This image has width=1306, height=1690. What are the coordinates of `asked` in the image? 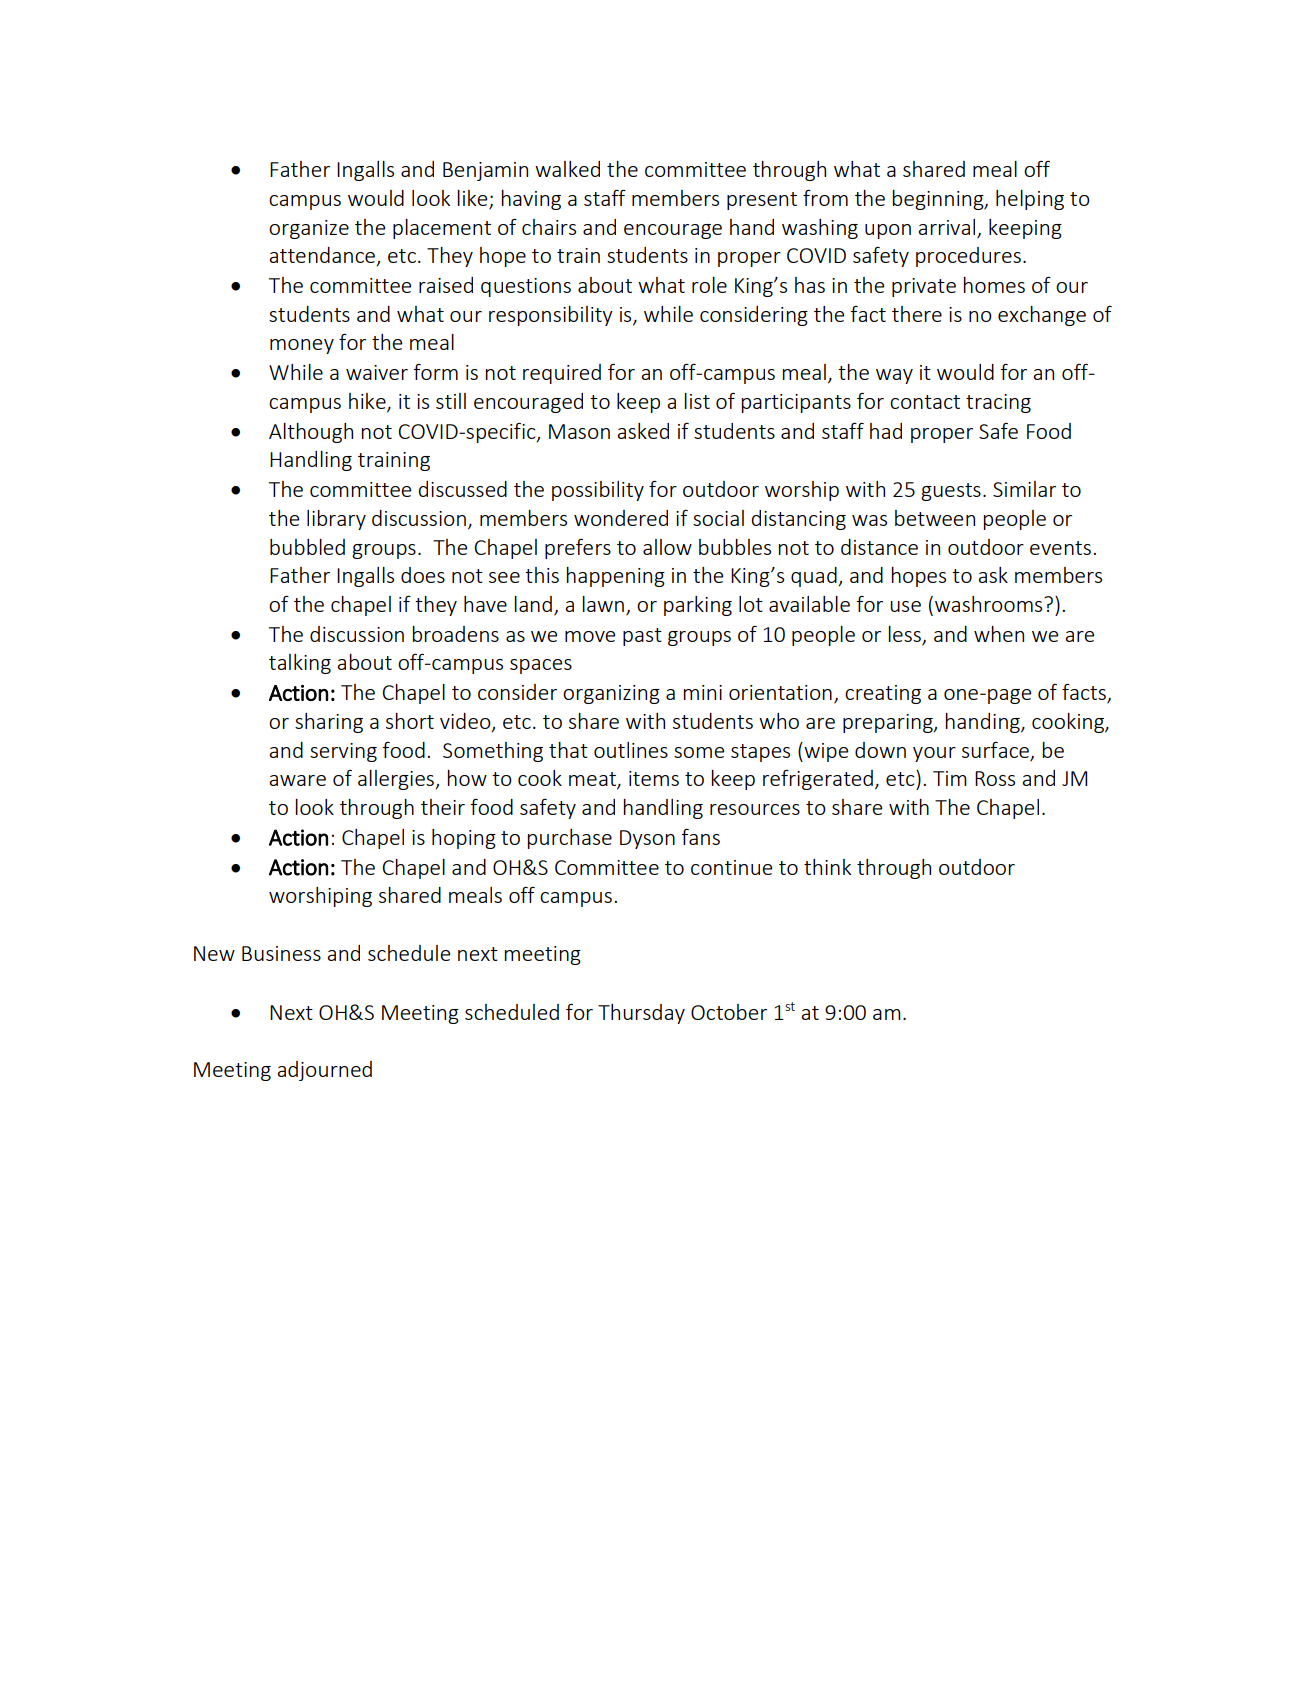 It's located at (643, 431).
